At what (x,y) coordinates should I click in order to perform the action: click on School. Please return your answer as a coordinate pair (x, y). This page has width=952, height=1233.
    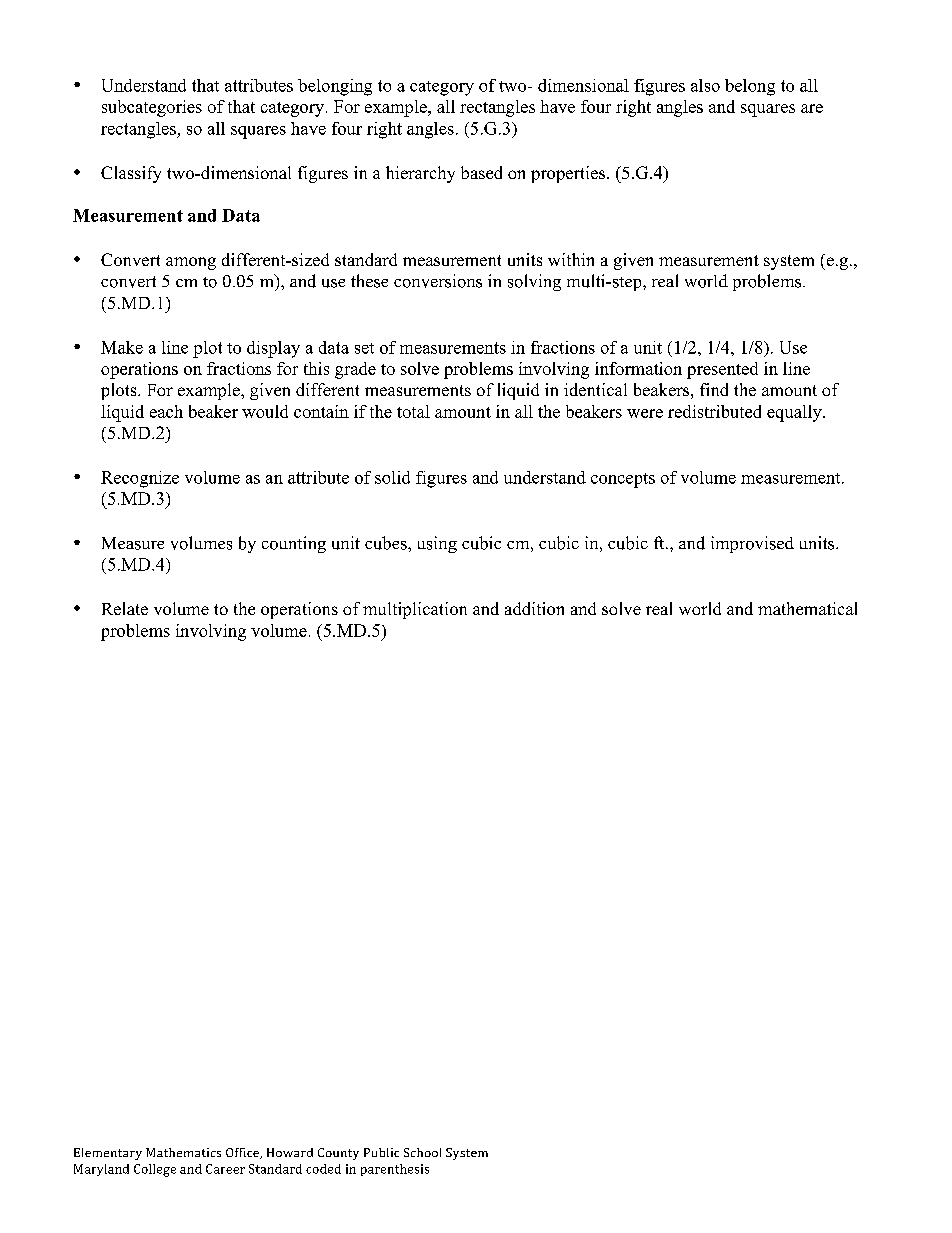
    Looking at the image, I should click on (422, 1152).
